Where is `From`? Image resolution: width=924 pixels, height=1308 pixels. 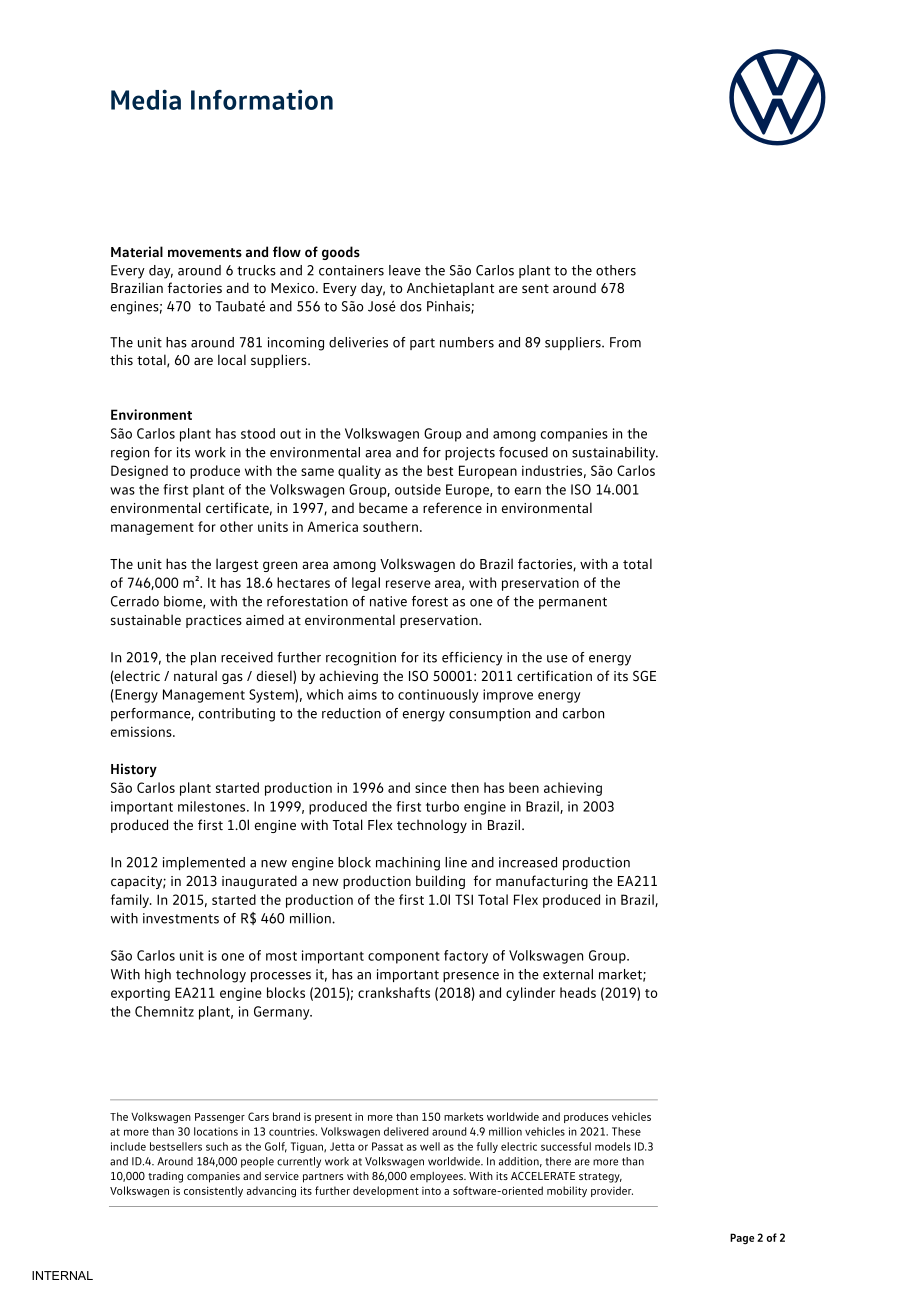
From is located at coordinates (625, 342).
